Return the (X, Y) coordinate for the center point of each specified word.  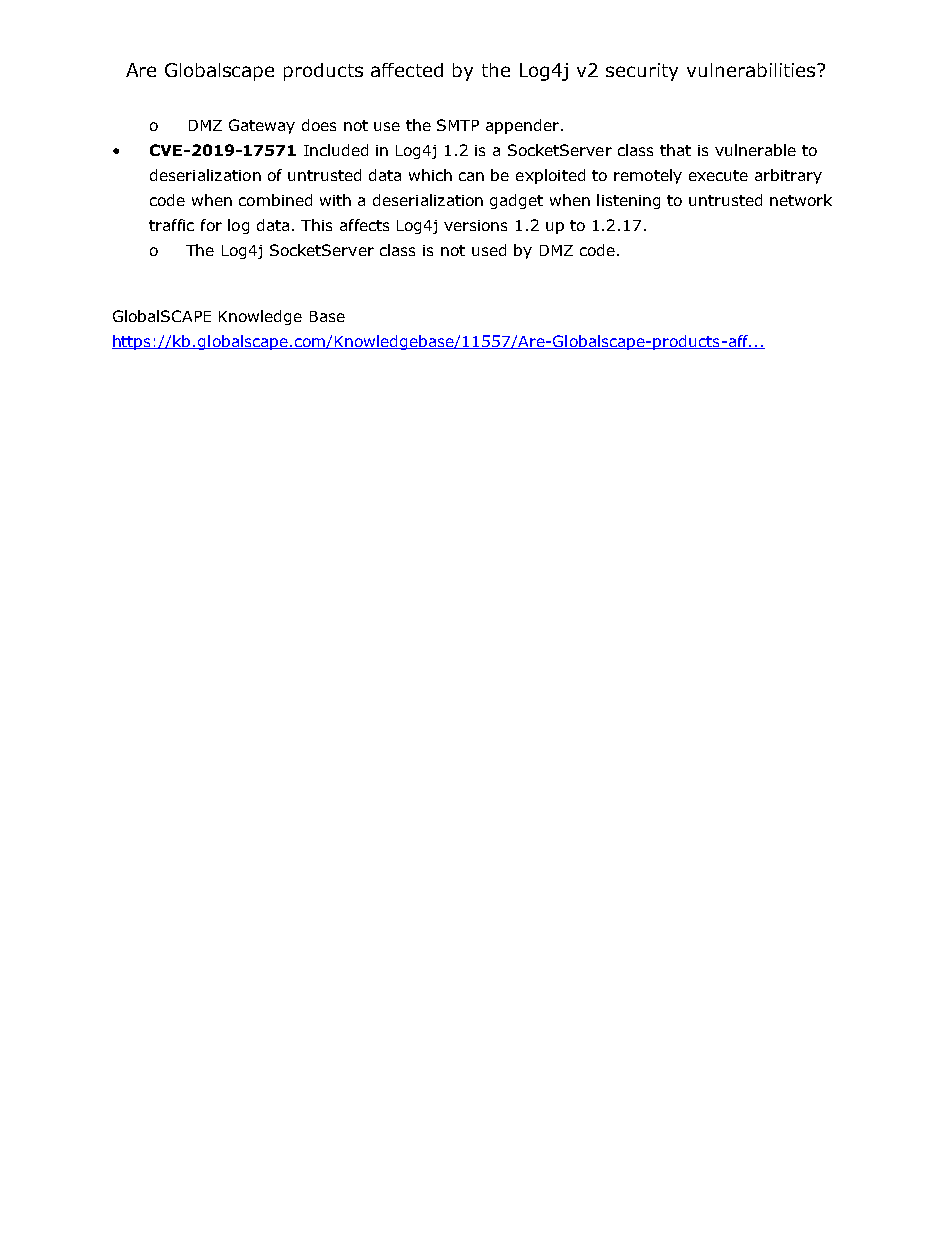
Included (336, 150)
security (642, 72)
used (489, 250)
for (211, 225)
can (471, 176)
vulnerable (755, 150)
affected (407, 70)
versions (475, 225)
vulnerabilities (752, 70)
